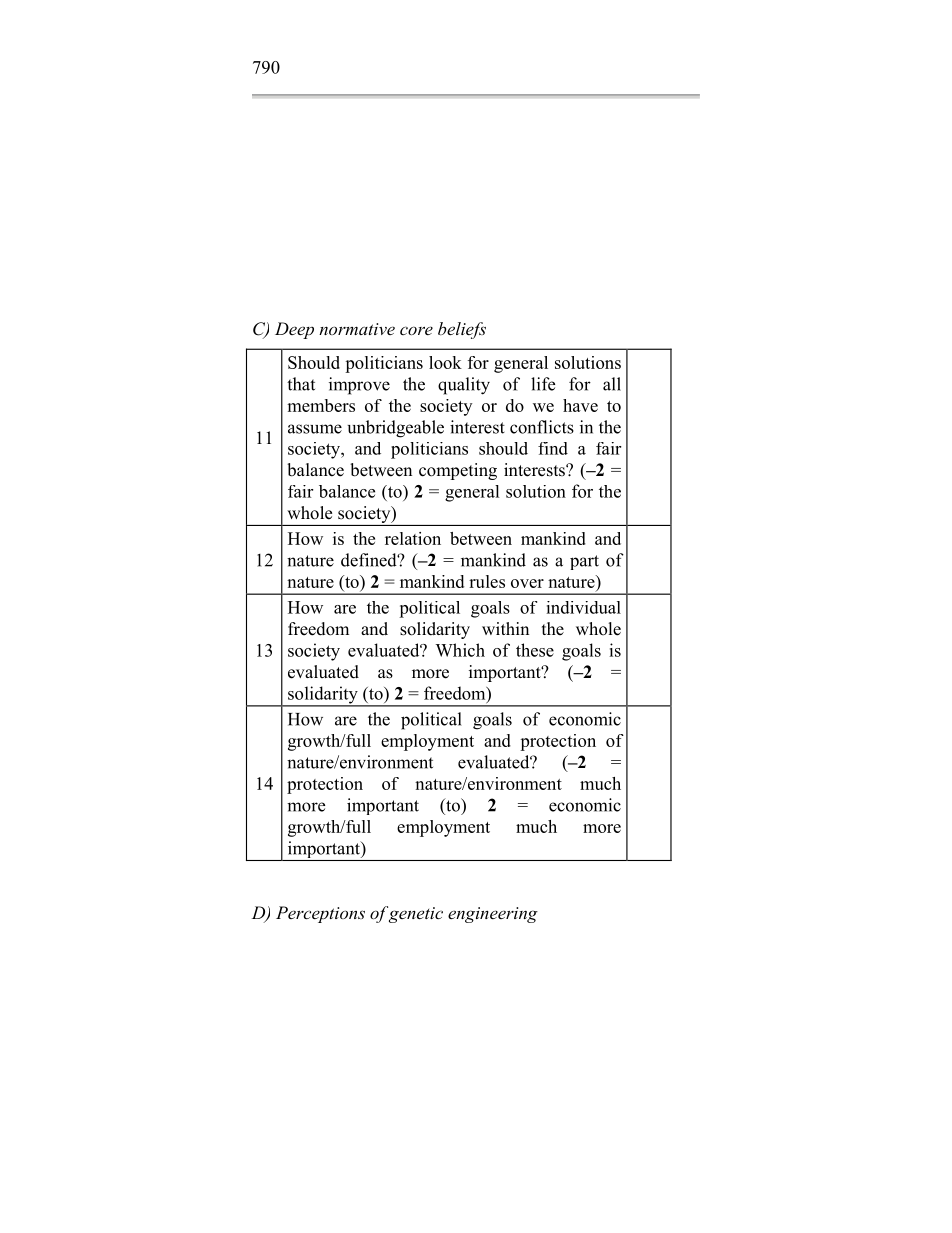 This image has width=952, height=1233. What do you see at coordinates (493, 915) in the image?
I see `engineering` at bounding box center [493, 915].
